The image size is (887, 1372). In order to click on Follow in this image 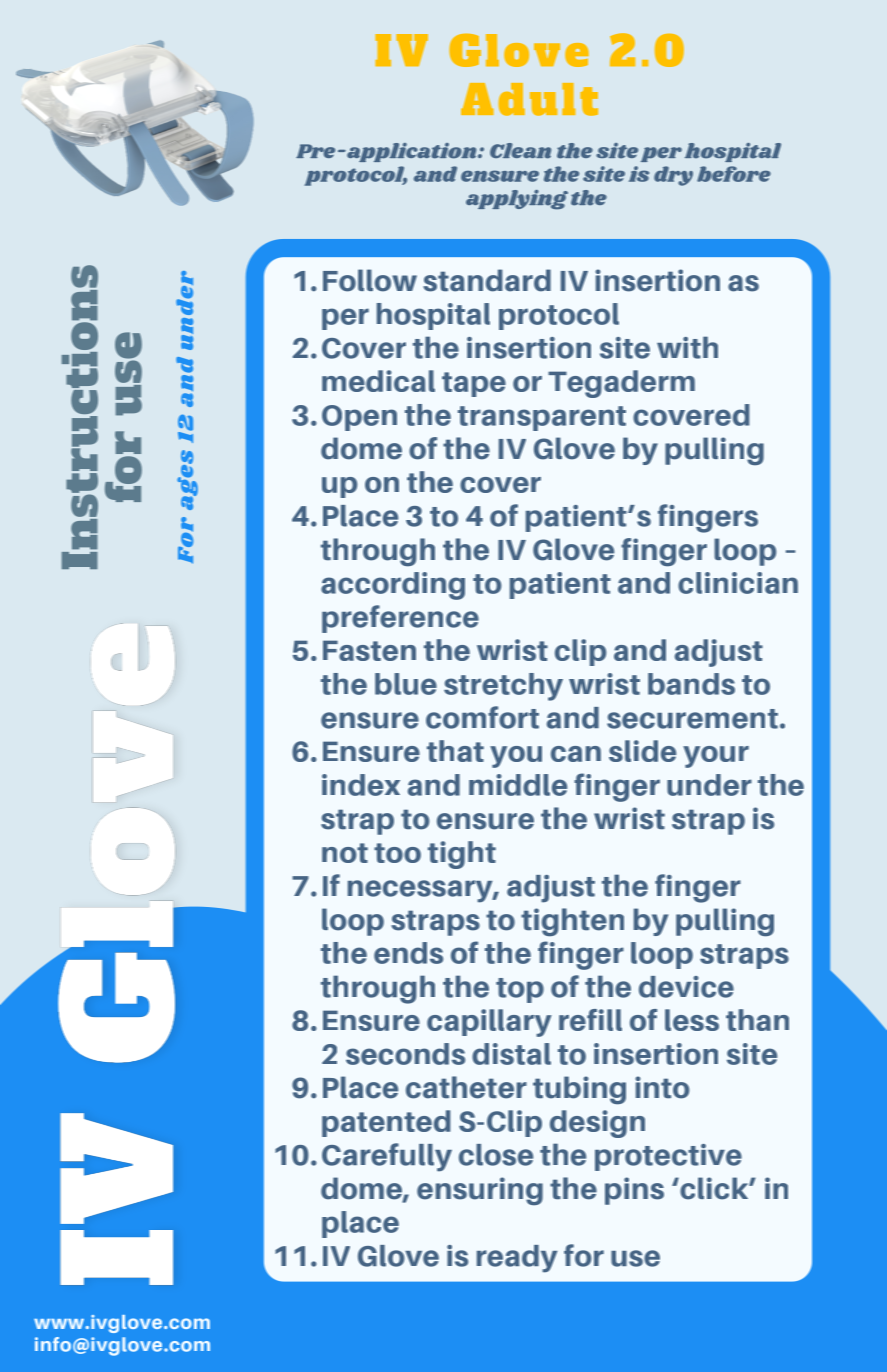, I will do `click(370, 280)`.
